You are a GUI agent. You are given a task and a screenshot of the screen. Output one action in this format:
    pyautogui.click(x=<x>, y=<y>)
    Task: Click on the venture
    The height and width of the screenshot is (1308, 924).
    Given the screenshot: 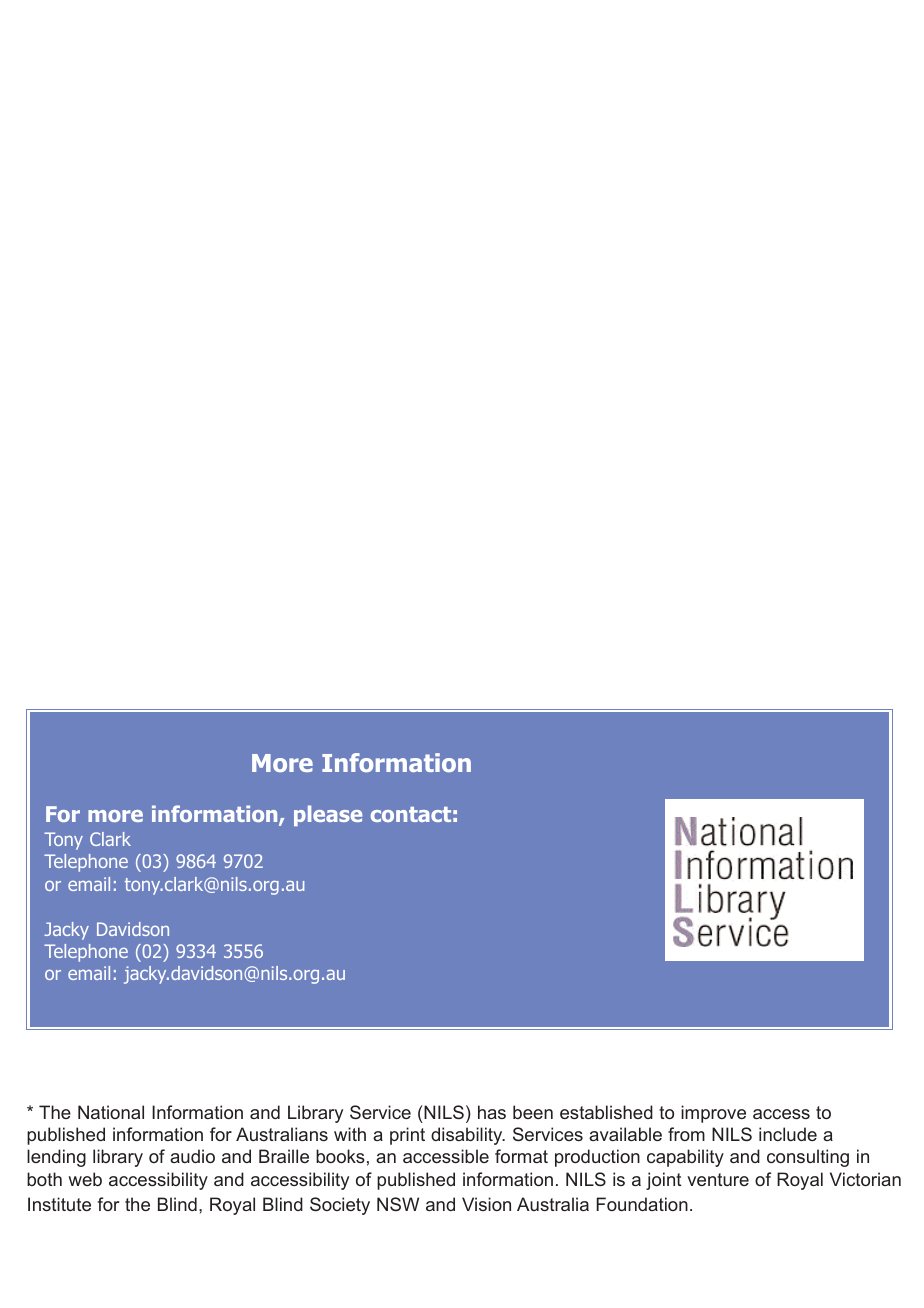 What is the action you would take?
    pyautogui.click(x=718, y=1179)
